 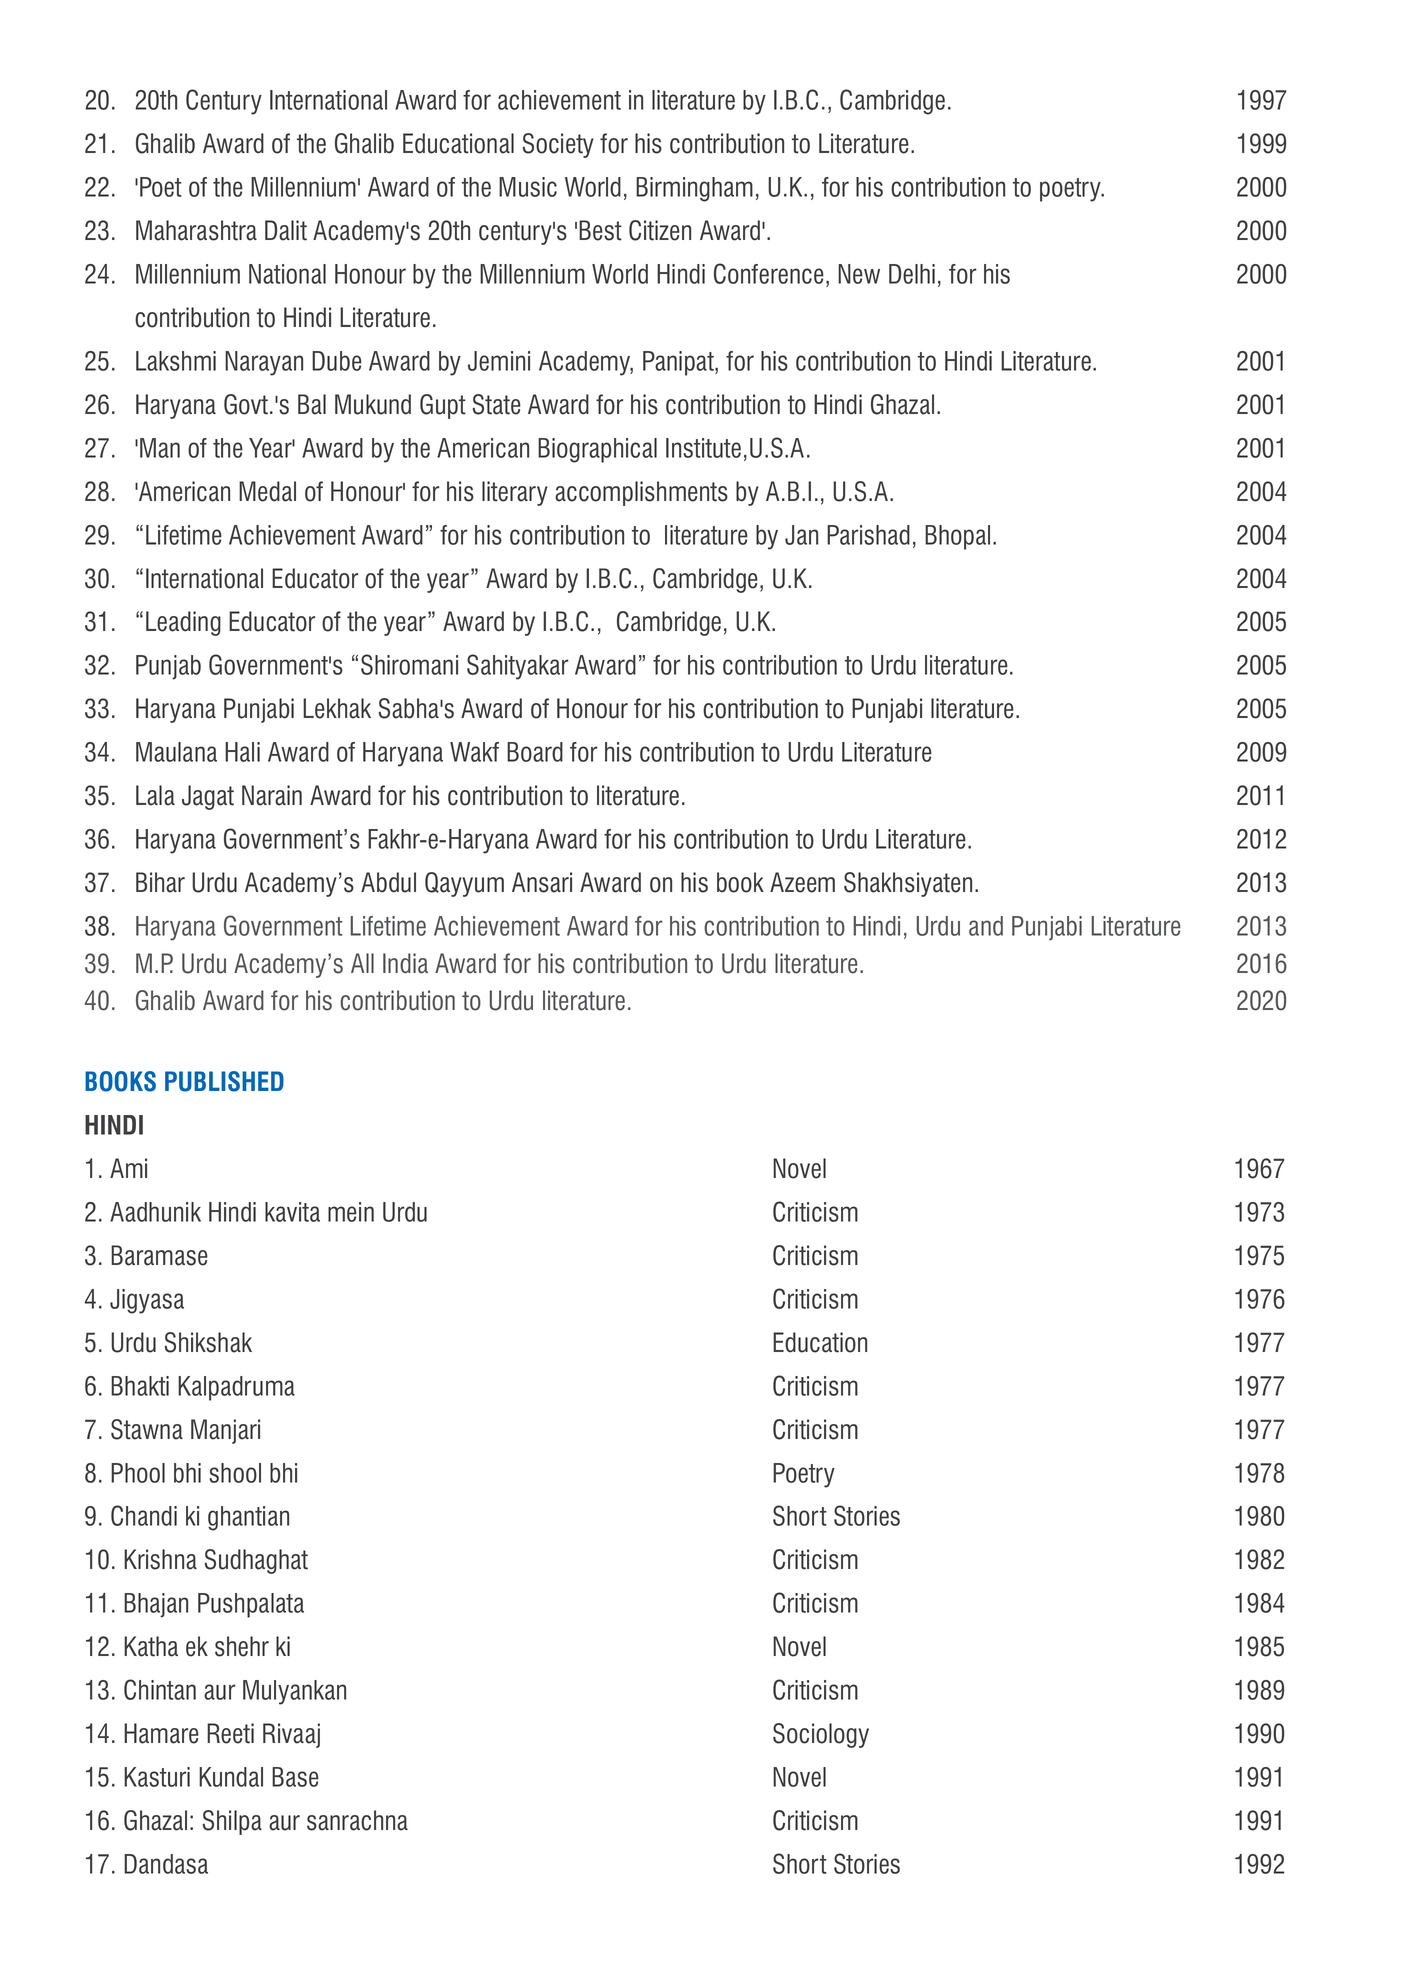 I want to click on Sociology, so click(x=821, y=1735).
